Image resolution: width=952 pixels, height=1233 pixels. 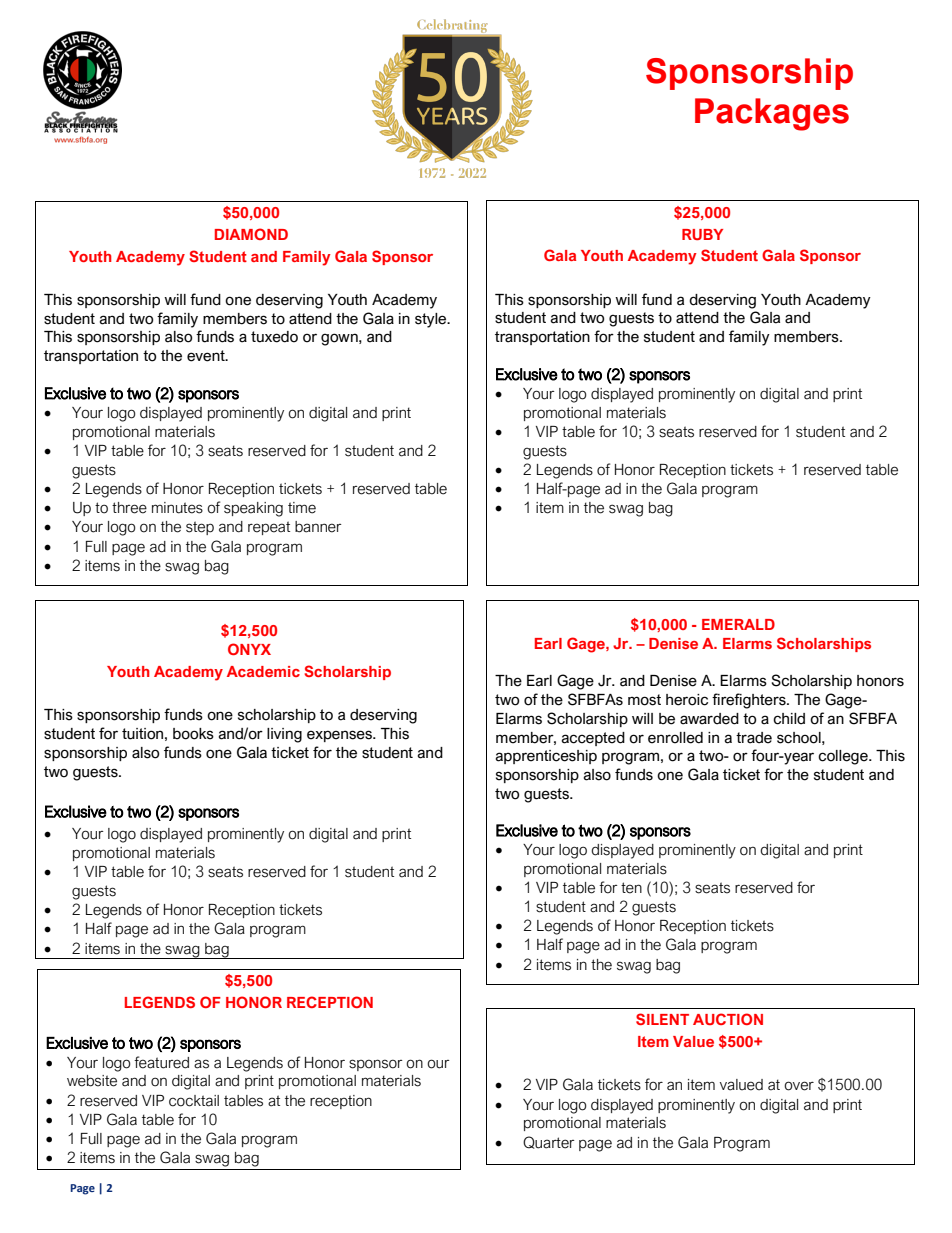 What do you see at coordinates (432, 320) in the screenshot?
I see `style` at bounding box center [432, 320].
